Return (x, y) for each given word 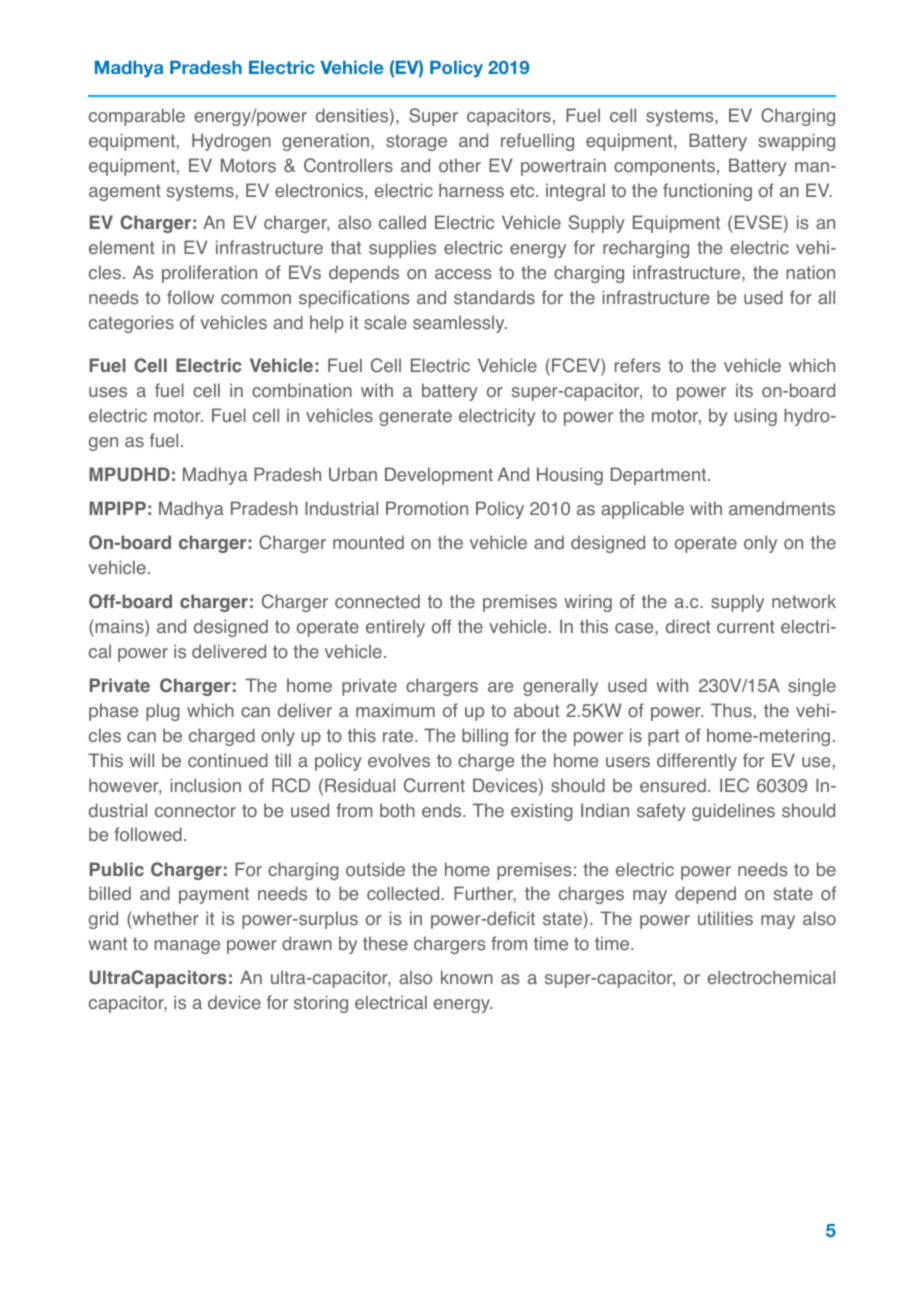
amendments (782, 508)
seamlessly (460, 324)
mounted (368, 542)
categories (131, 324)
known (467, 977)
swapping (796, 142)
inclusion (205, 785)
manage (187, 947)
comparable (137, 117)
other (460, 165)
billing (485, 737)
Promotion (427, 508)
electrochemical (771, 977)
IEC (734, 785)
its (744, 390)
